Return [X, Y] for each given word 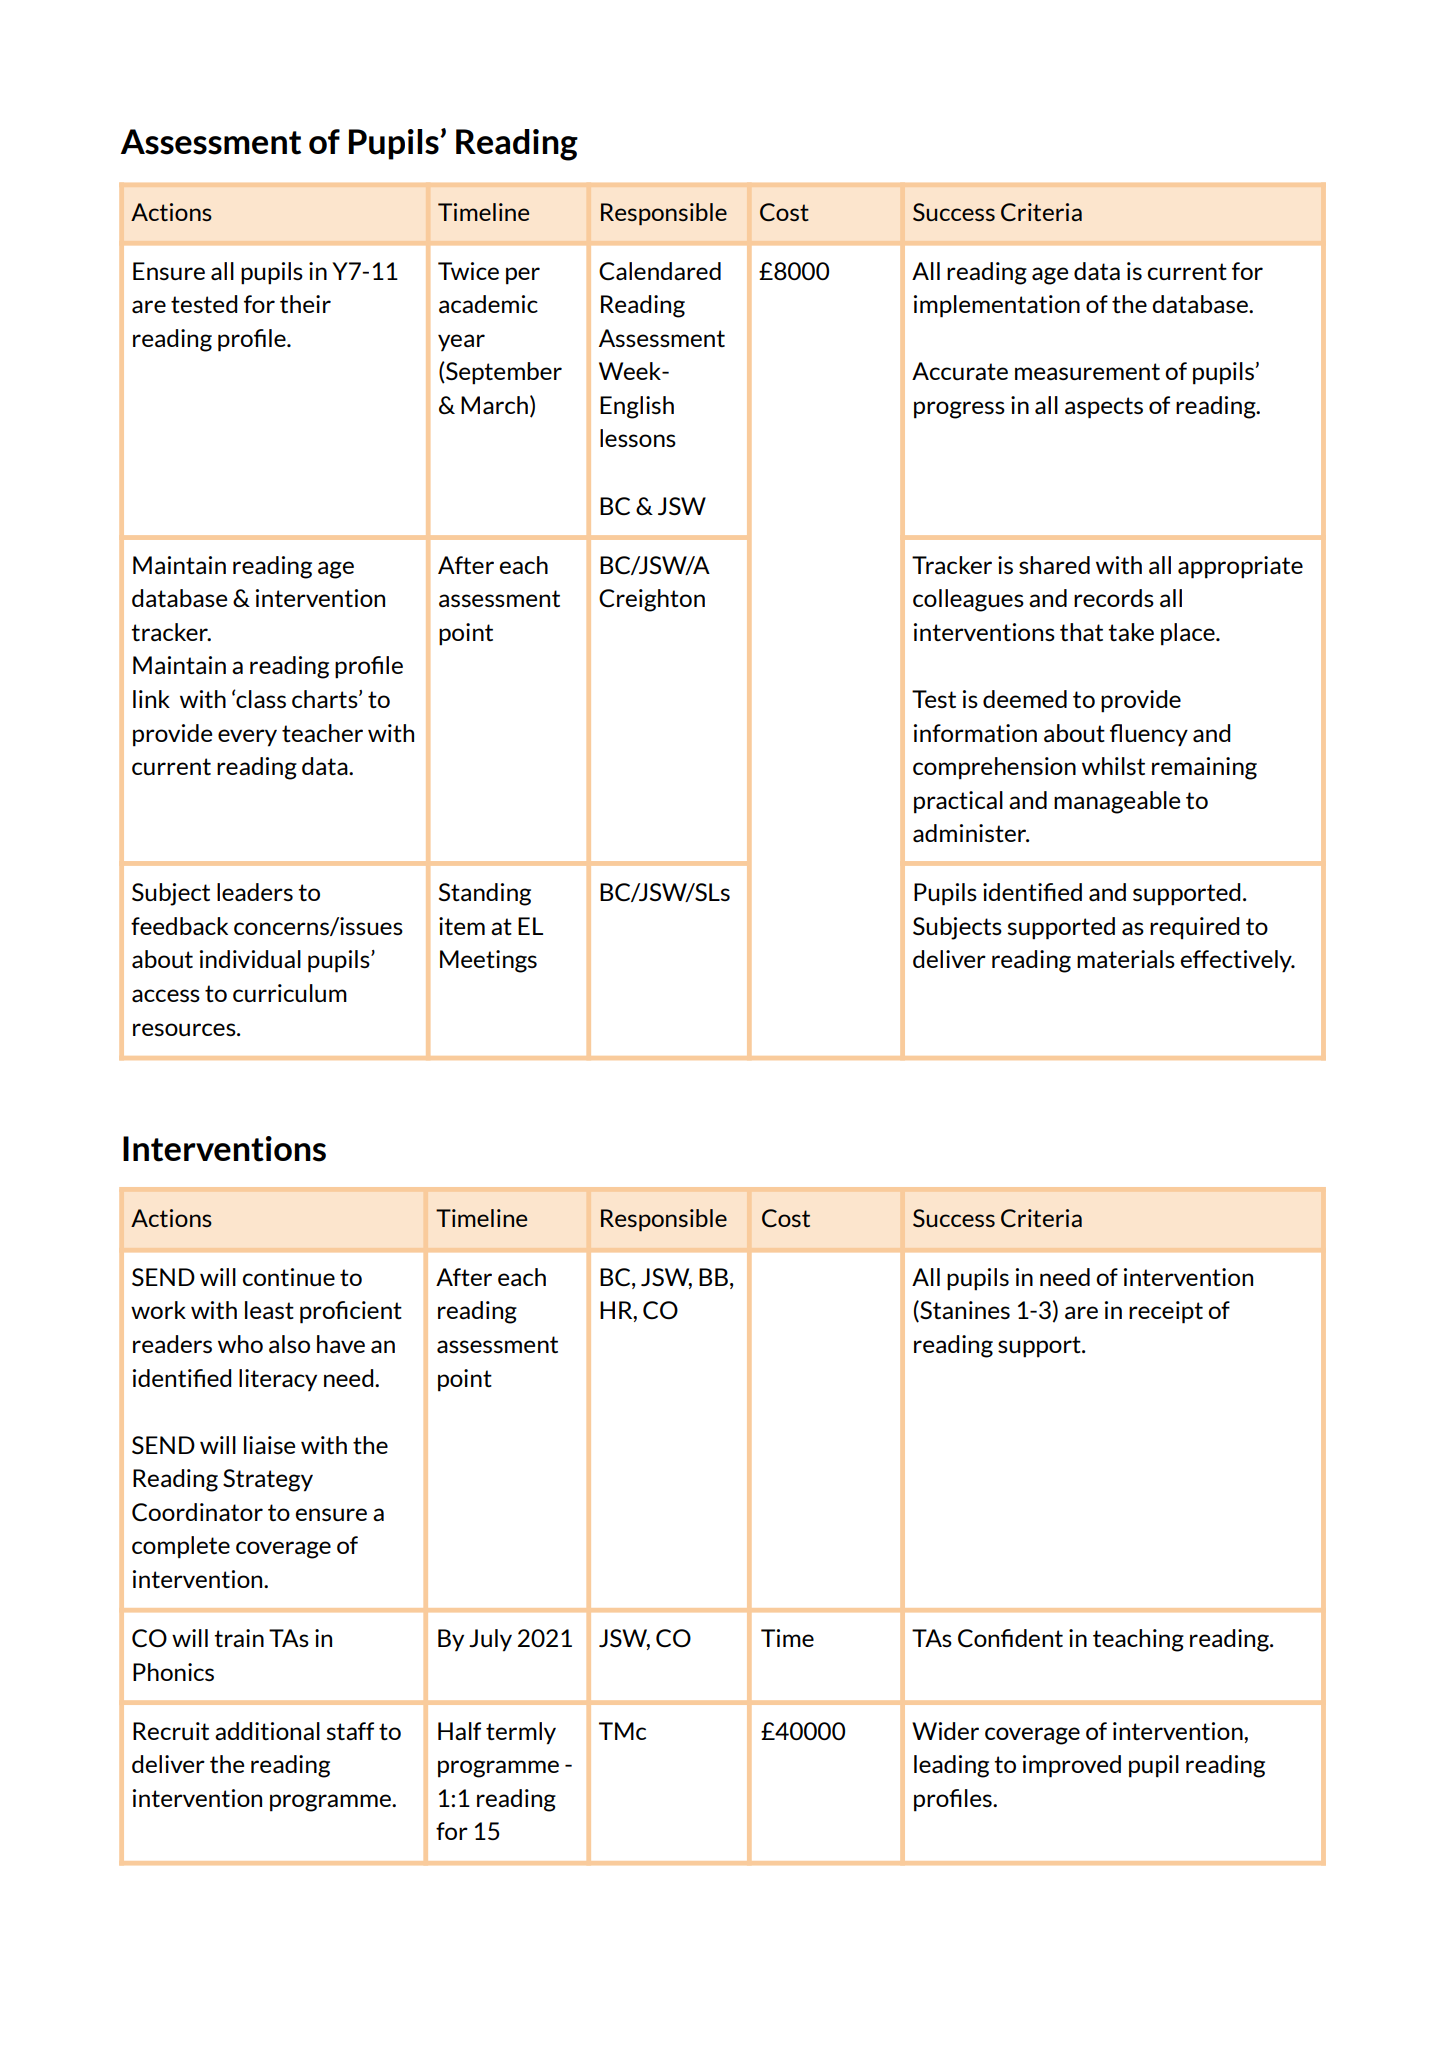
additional [267, 1731]
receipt [1166, 1312]
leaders [255, 892]
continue [288, 1277]
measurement [1087, 372]
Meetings [488, 961]
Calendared [660, 271]
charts [326, 699]
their [305, 304]
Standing [485, 894]
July [490, 1640]
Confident [1010, 1638]
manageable [1117, 802]
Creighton [652, 600]
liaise [269, 1445]
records [1114, 598]
